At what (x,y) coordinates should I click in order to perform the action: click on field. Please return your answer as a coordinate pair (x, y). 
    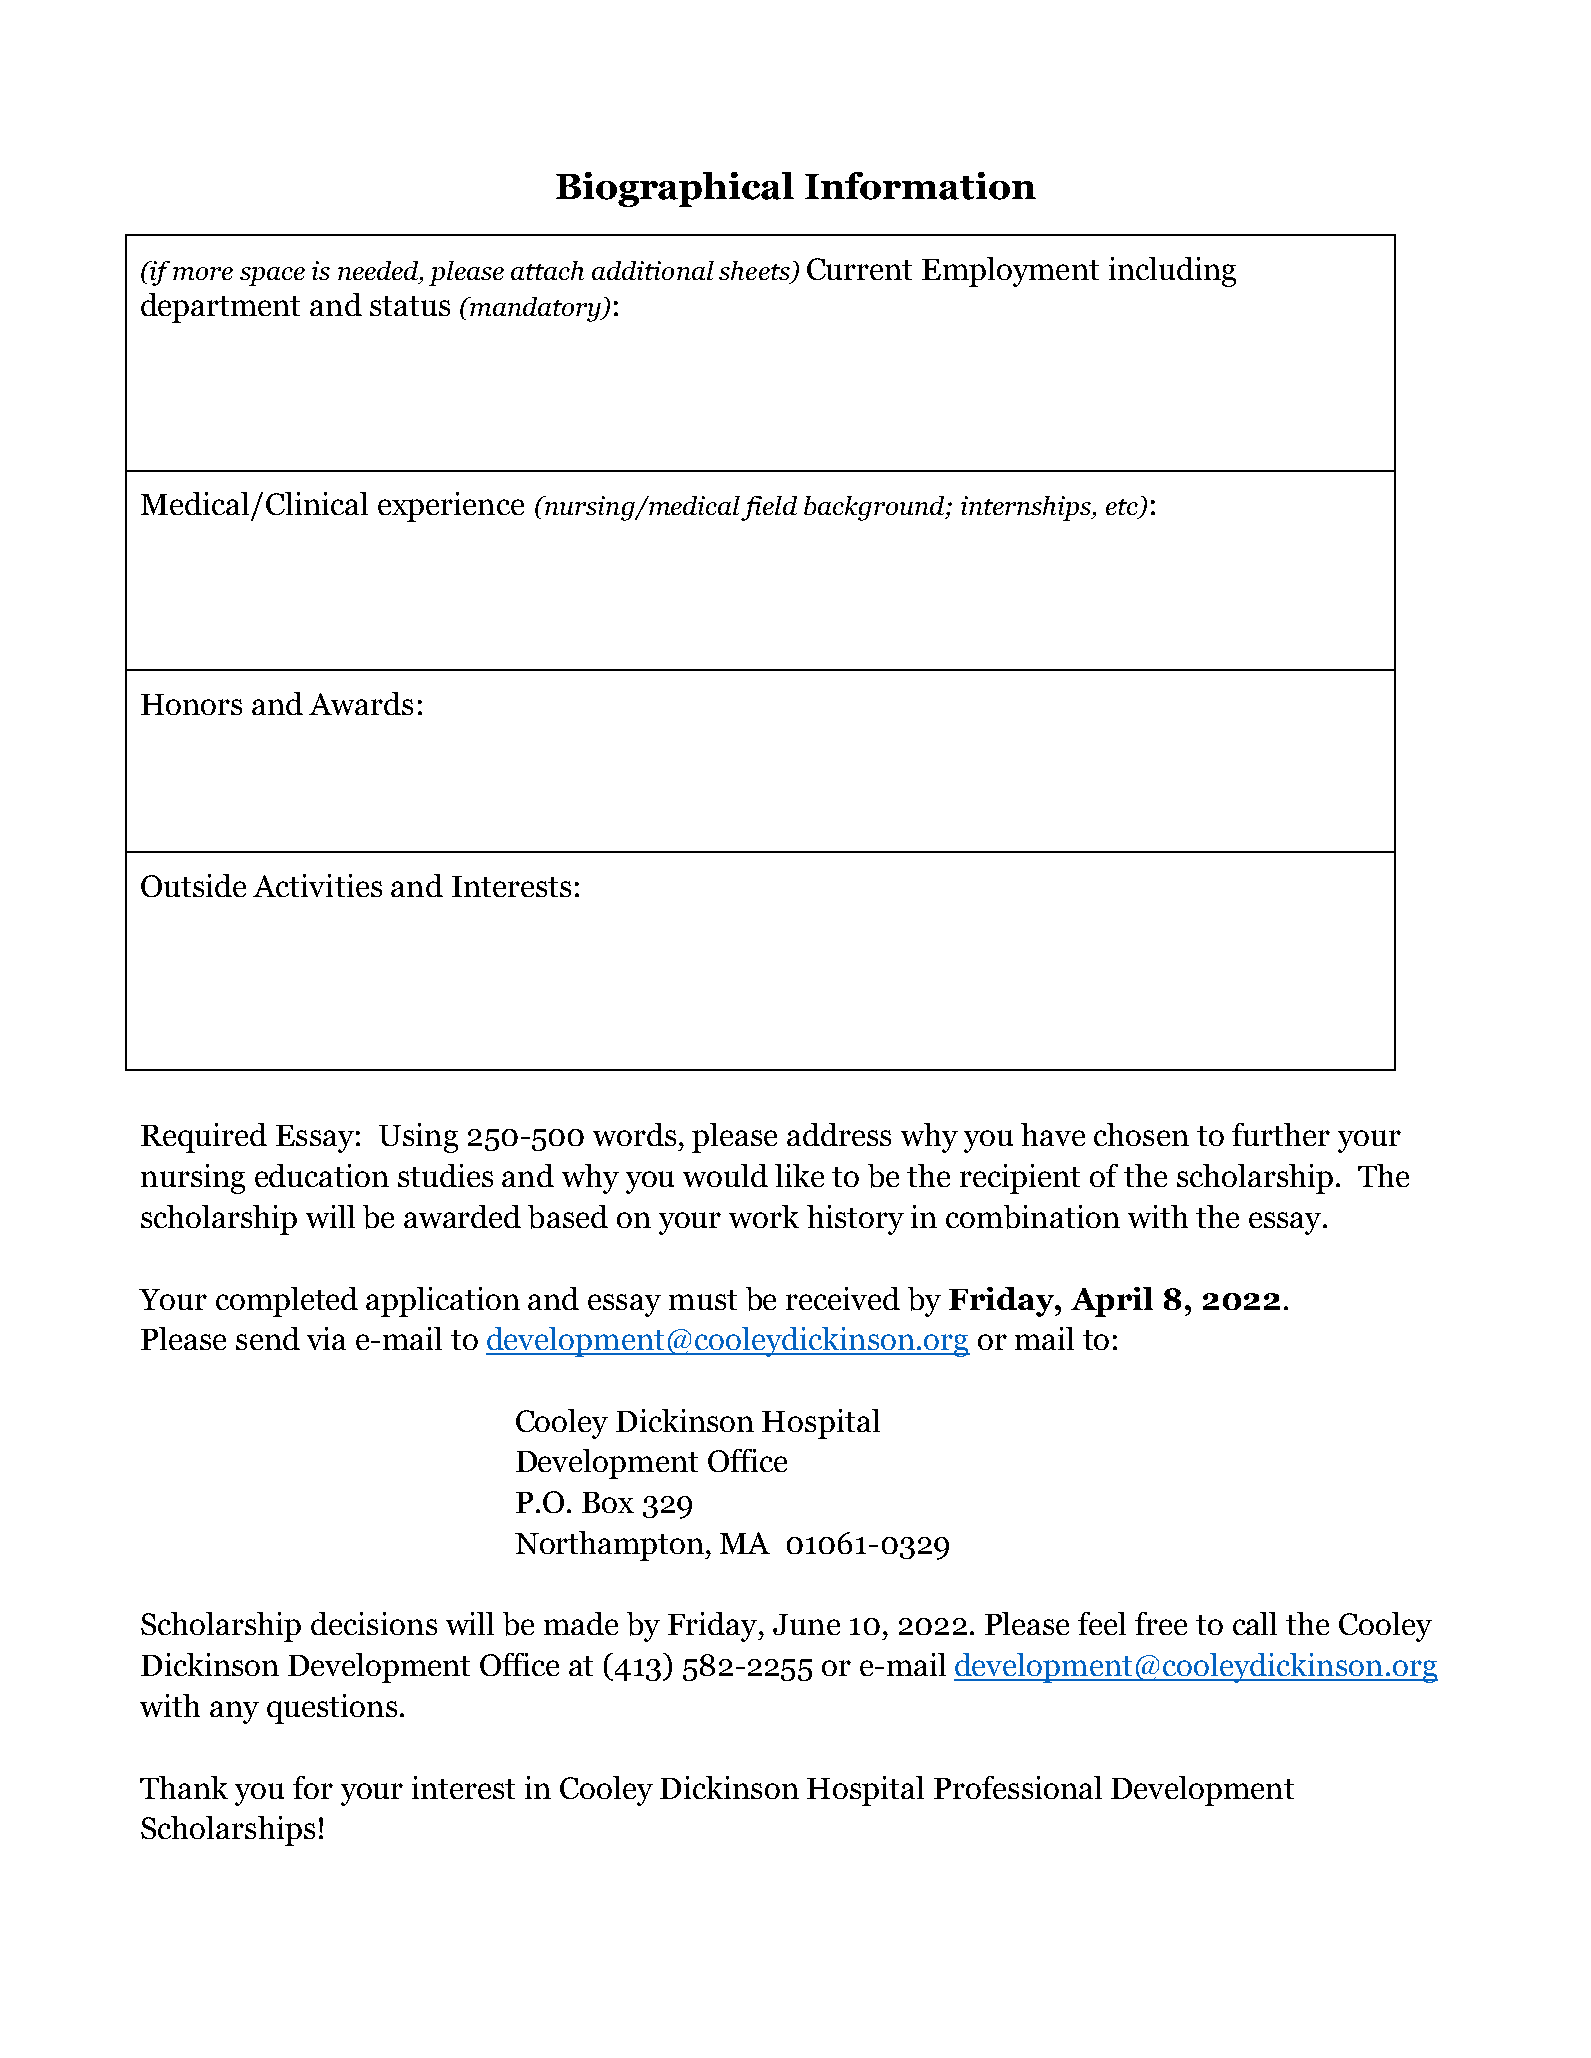
    Looking at the image, I should click on (769, 508).
